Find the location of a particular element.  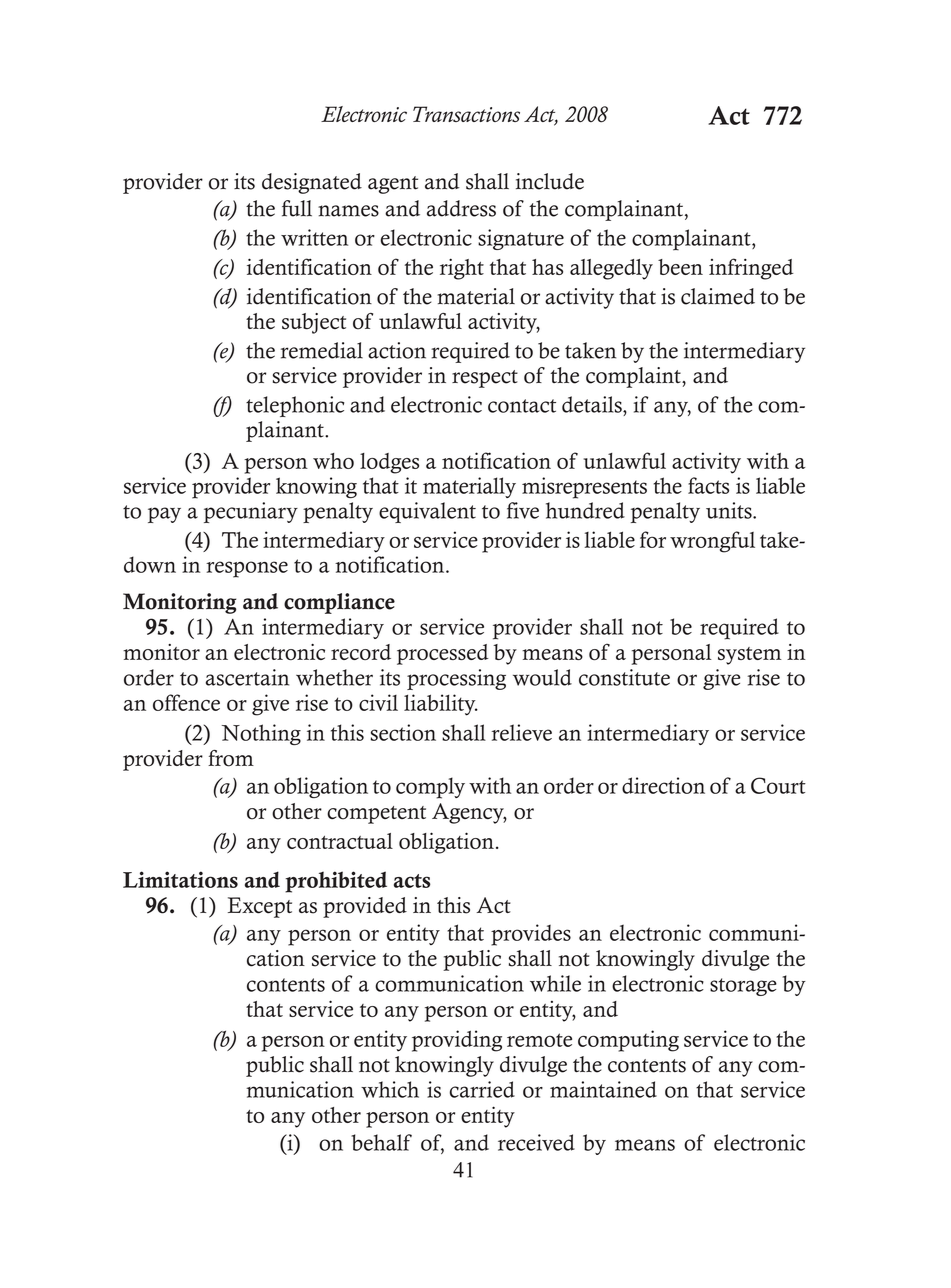

full is located at coordinates (297, 208).
